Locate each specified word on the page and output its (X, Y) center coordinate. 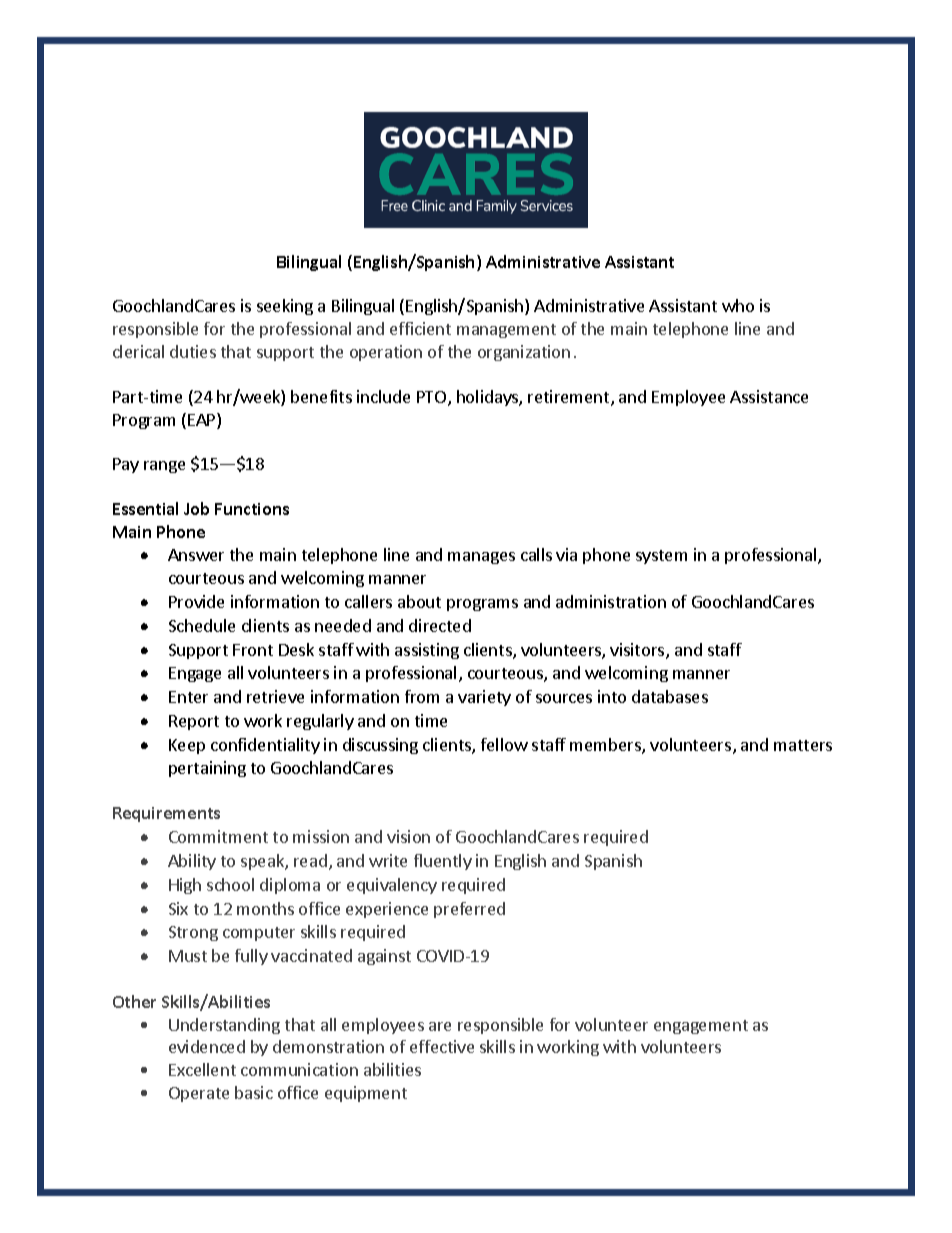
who (738, 305)
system (661, 557)
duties (193, 351)
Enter (188, 697)
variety (484, 698)
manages (481, 558)
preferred (469, 910)
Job (196, 508)
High (185, 886)
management (506, 331)
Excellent (202, 1069)
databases (670, 696)
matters (803, 745)
